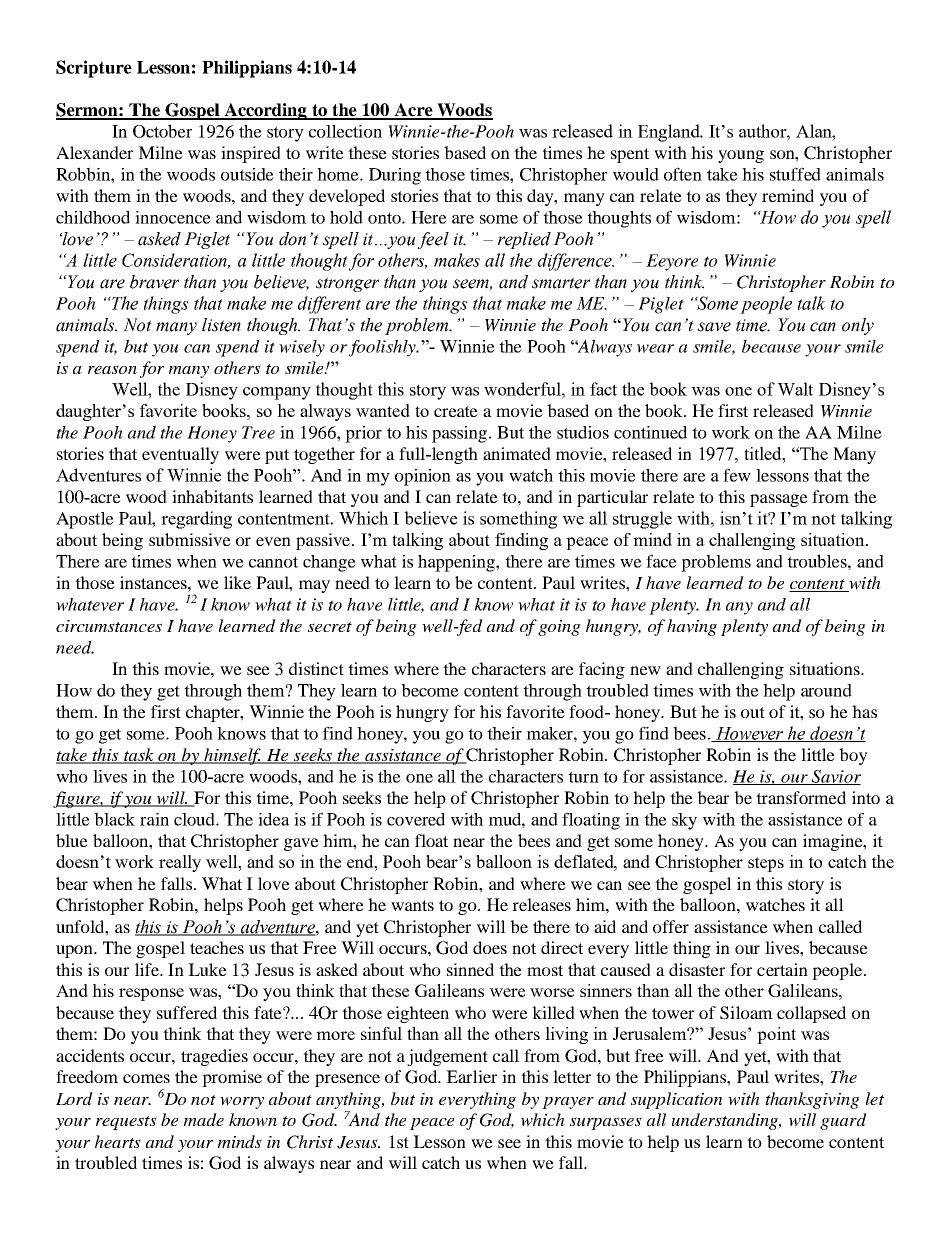 The image size is (952, 1233). What do you see at coordinates (423, 477) in the screenshot?
I see `opinion` at bounding box center [423, 477].
